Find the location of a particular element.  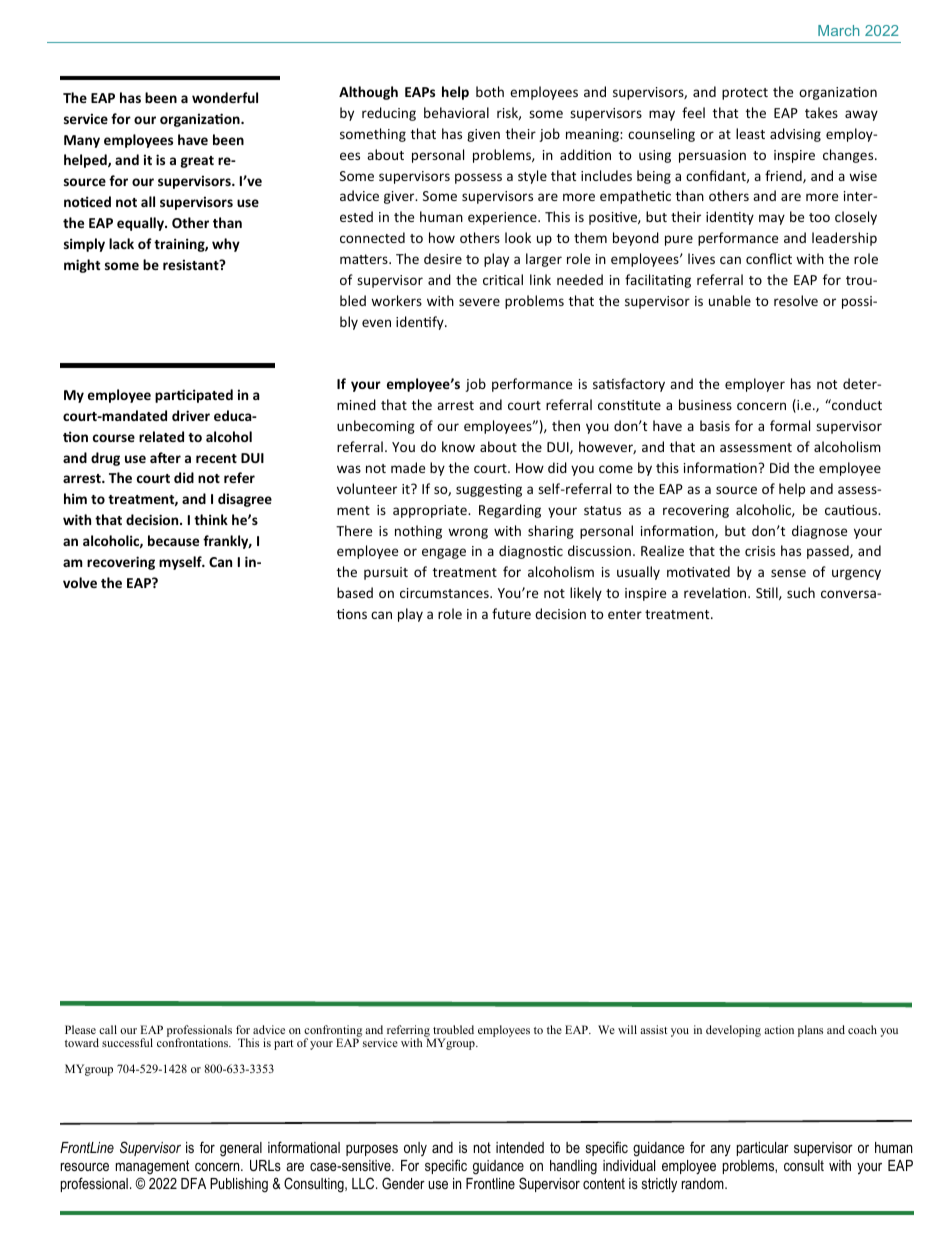

wonderful is located at coordinates (225, 97).
